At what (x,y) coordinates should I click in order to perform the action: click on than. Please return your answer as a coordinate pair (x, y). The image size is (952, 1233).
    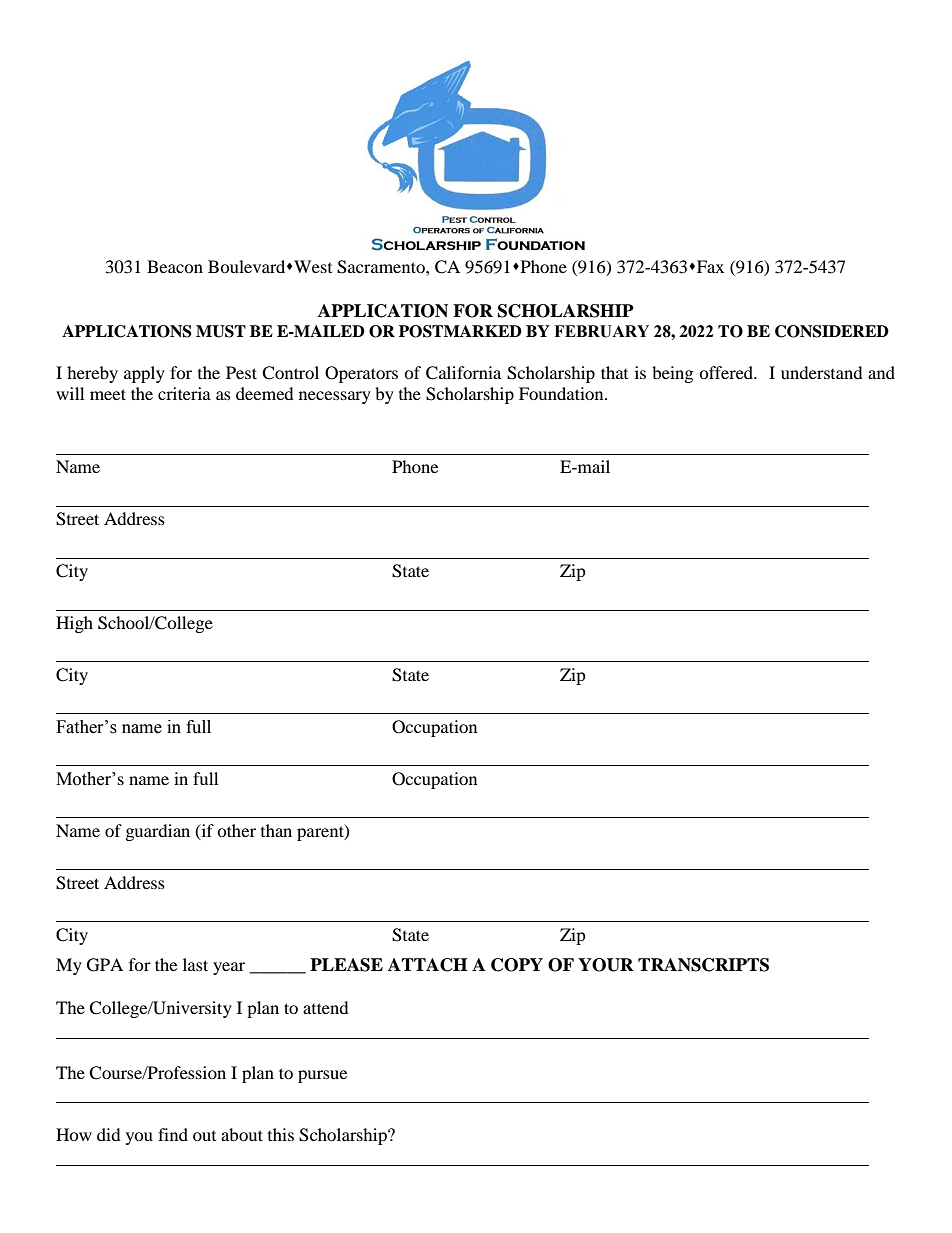
    Looking at the image, I should click on (276, 830).
